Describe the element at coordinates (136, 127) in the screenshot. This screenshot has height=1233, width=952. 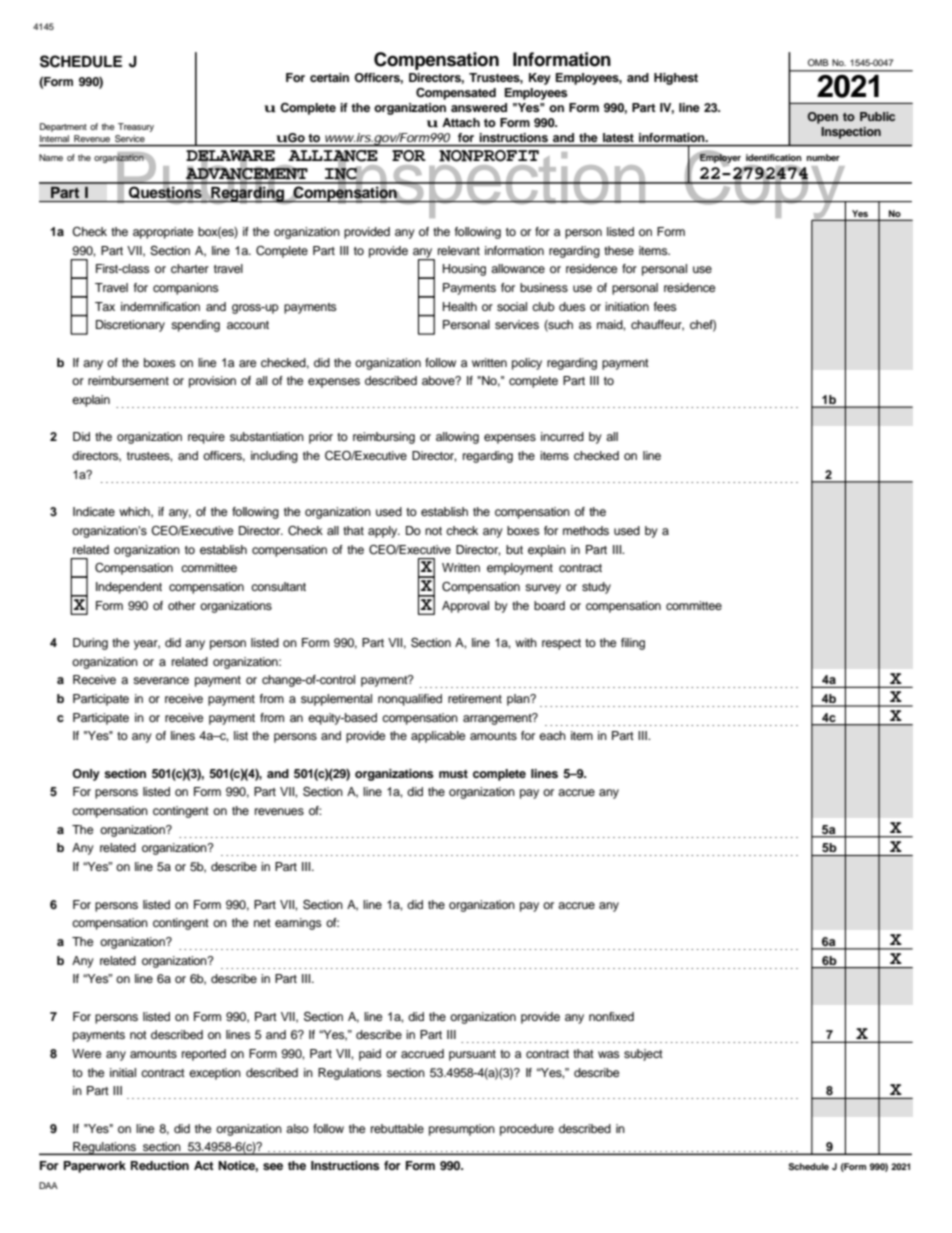
I see `Treasury` at that location.
